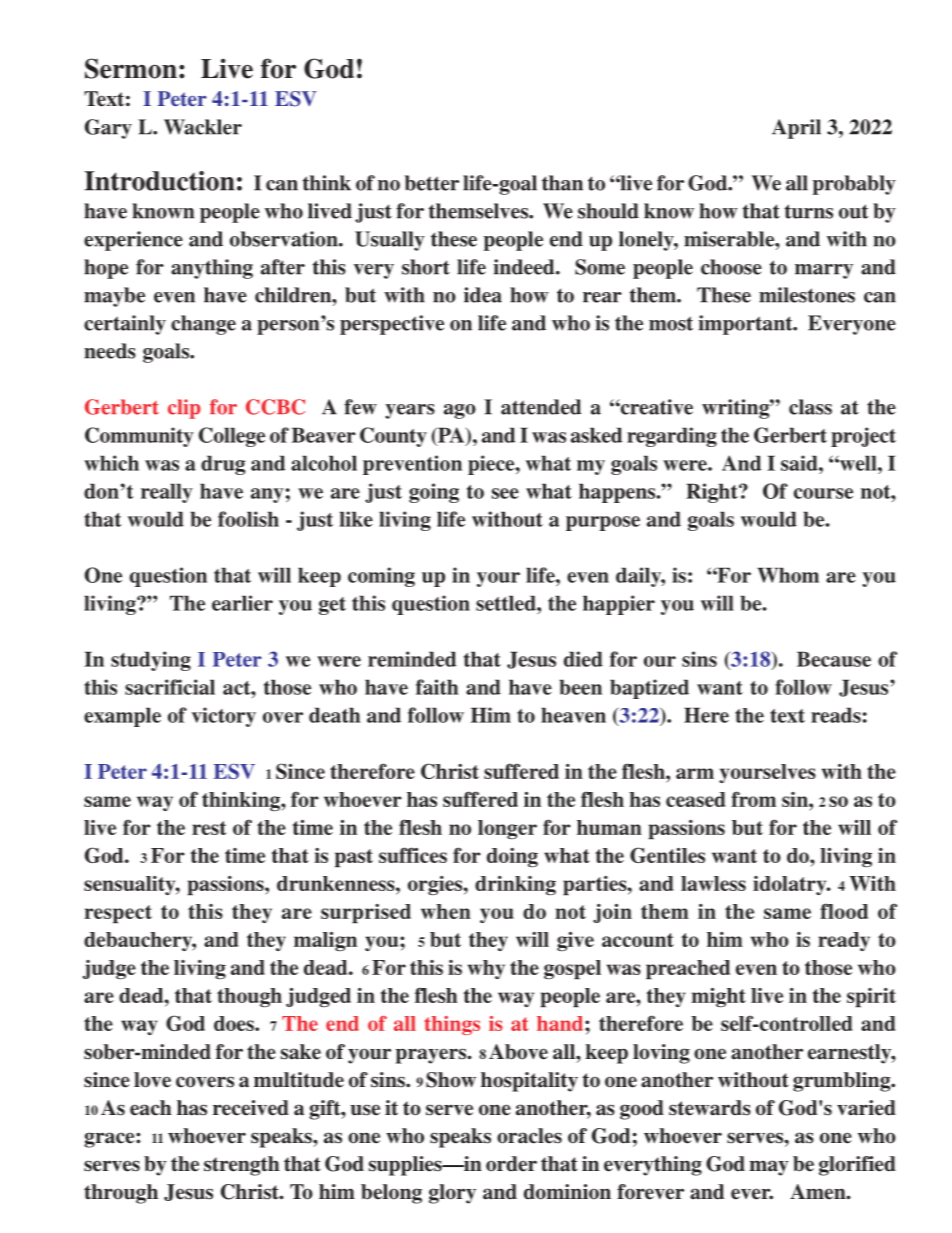 The image size is (952, 1233). What do you see at coordinates (432, 183) in the page?
I see `better` at bounding box center [432, 183].
